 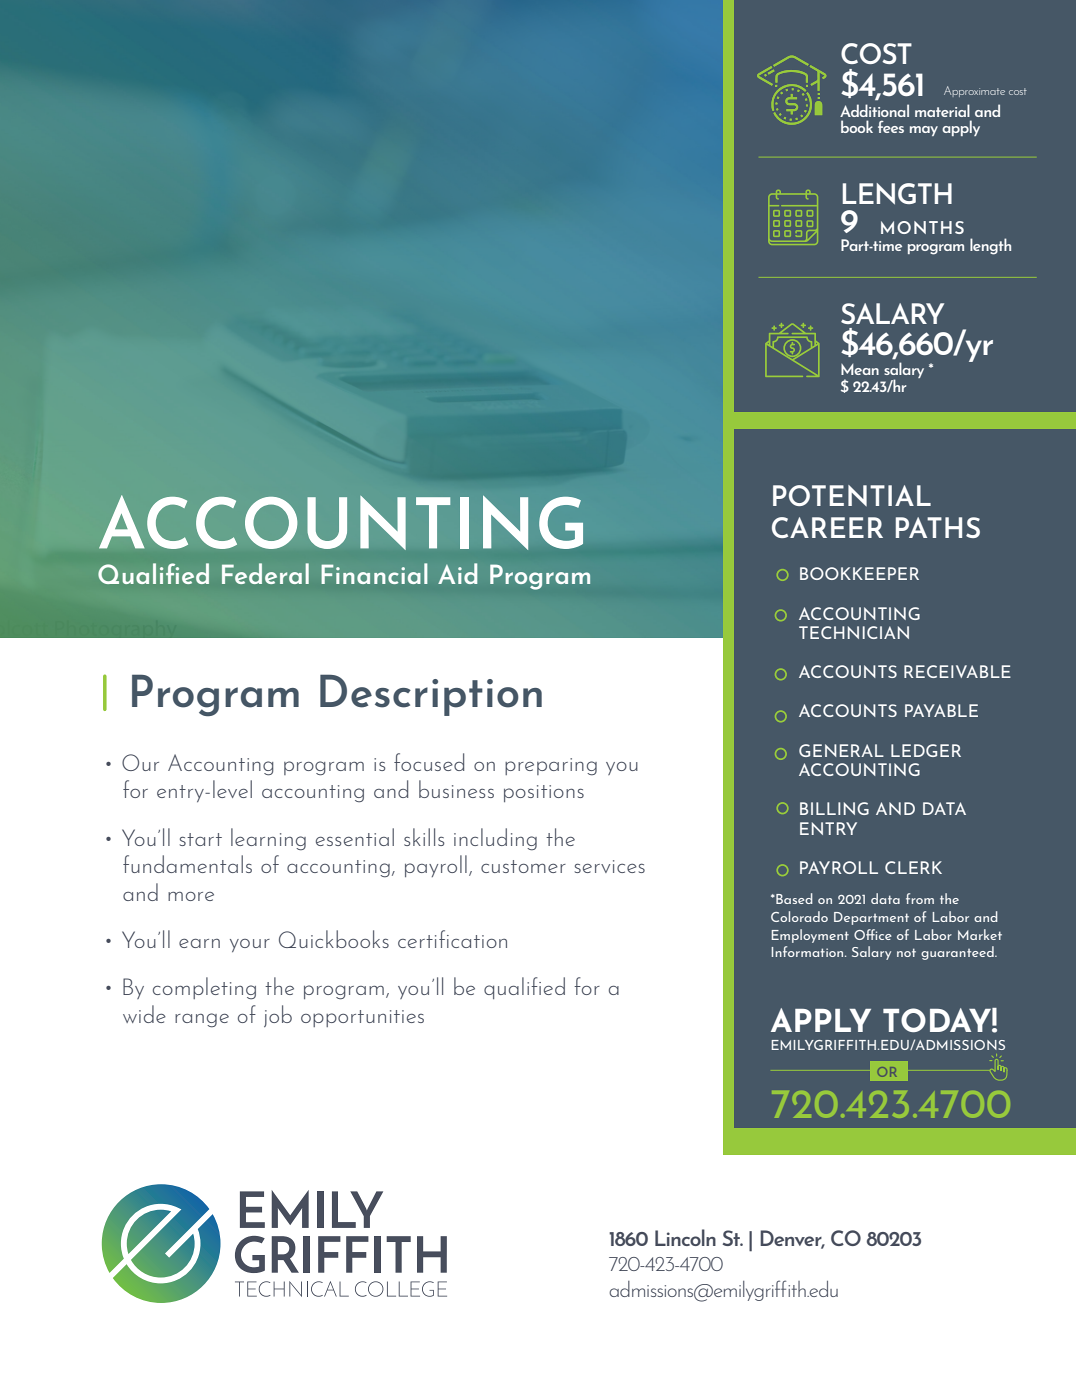 I want to click on Description, so click(x=431, y=695).
